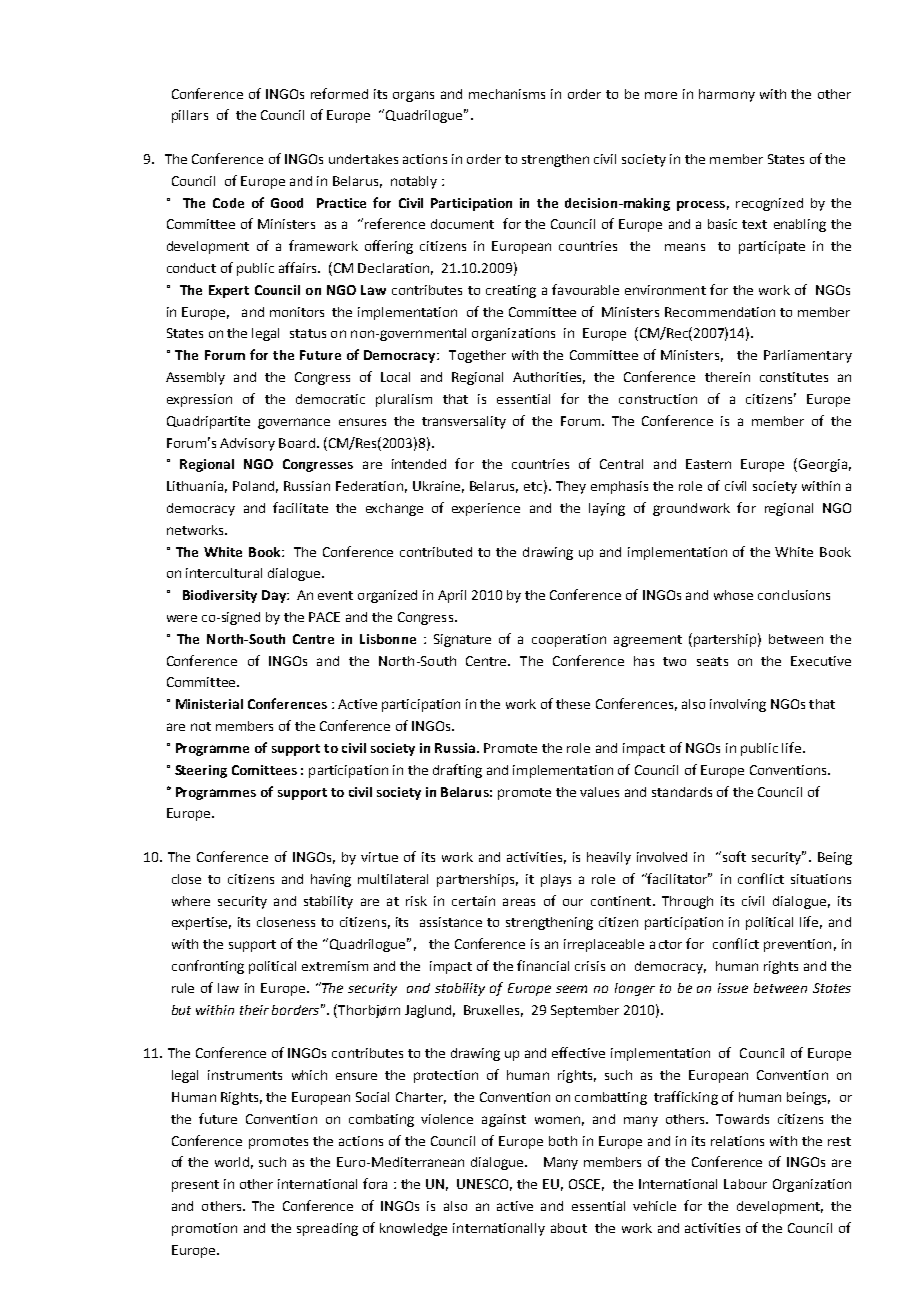  I want to click on Through, so click(687, 902).
